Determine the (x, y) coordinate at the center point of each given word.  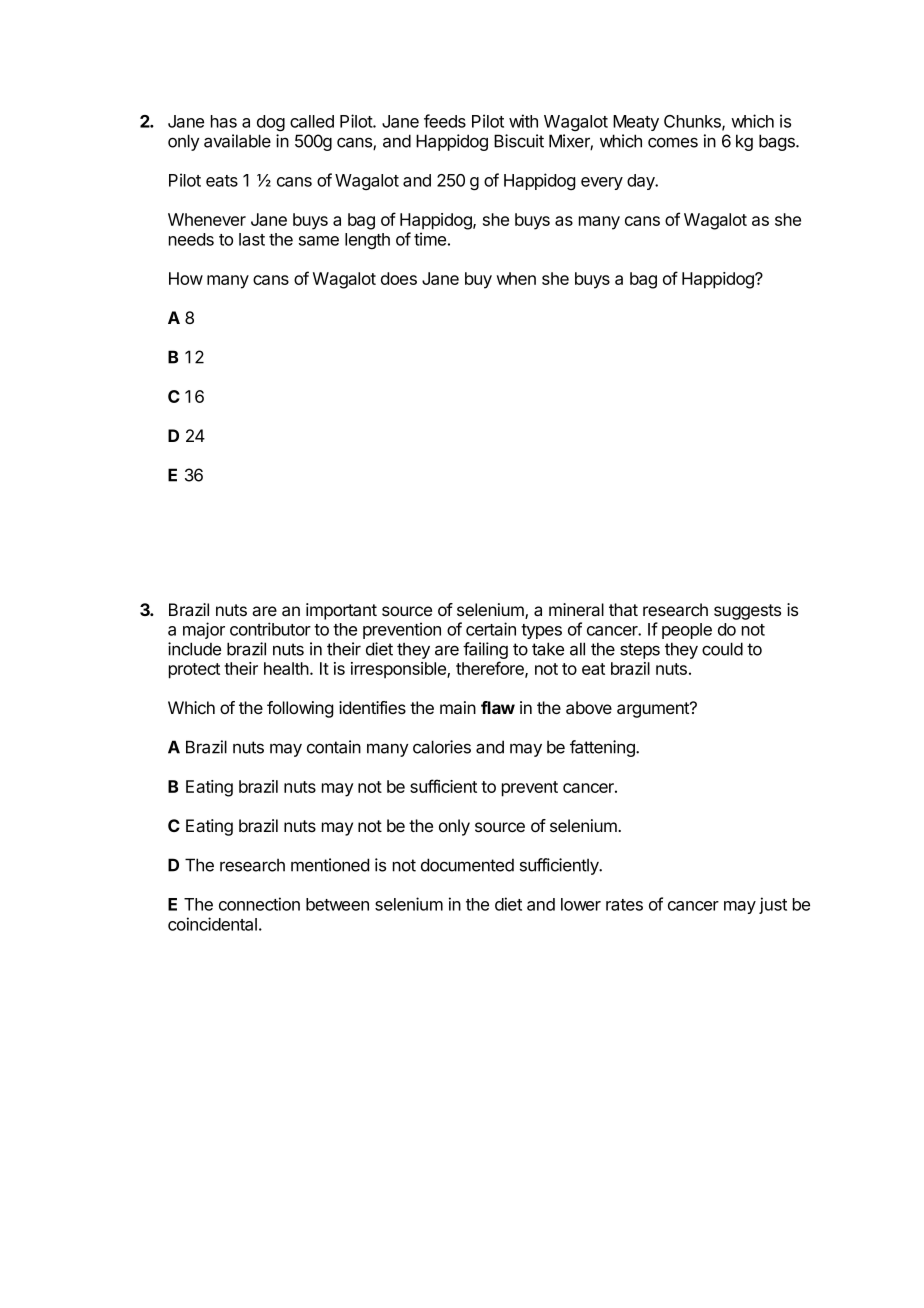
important (341, 611)
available (237, 141)
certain (491, 629)
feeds (445, 121)
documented (467, 865)
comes (673, 142)
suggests (747, 612)
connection (259, 904)
